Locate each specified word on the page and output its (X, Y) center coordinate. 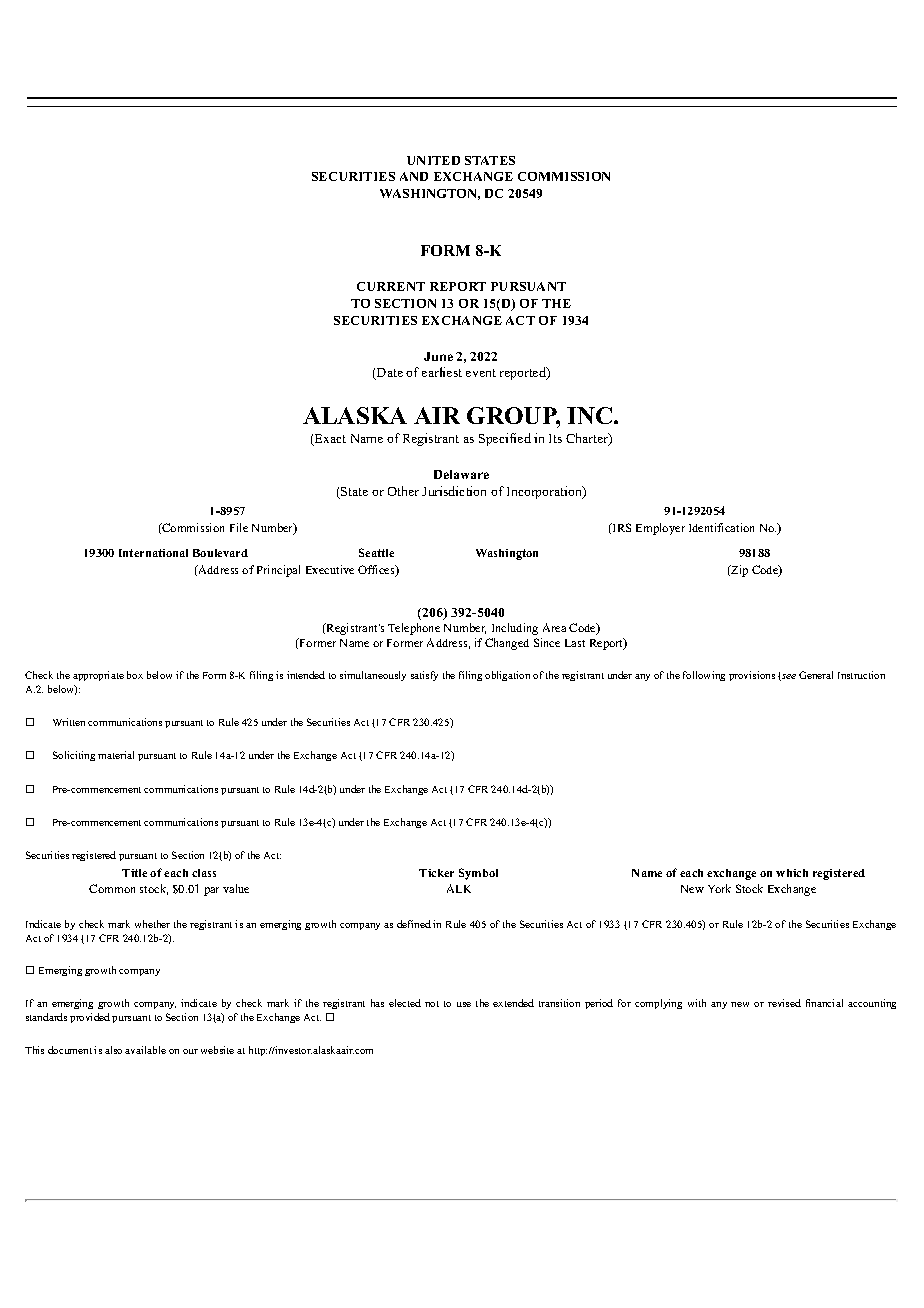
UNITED (433, 160)
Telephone (414, 629)
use (464, 1004)
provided (90, 1018)
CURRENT (391, 286)
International (153, 553)
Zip (738, 571)
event (481, 373)
